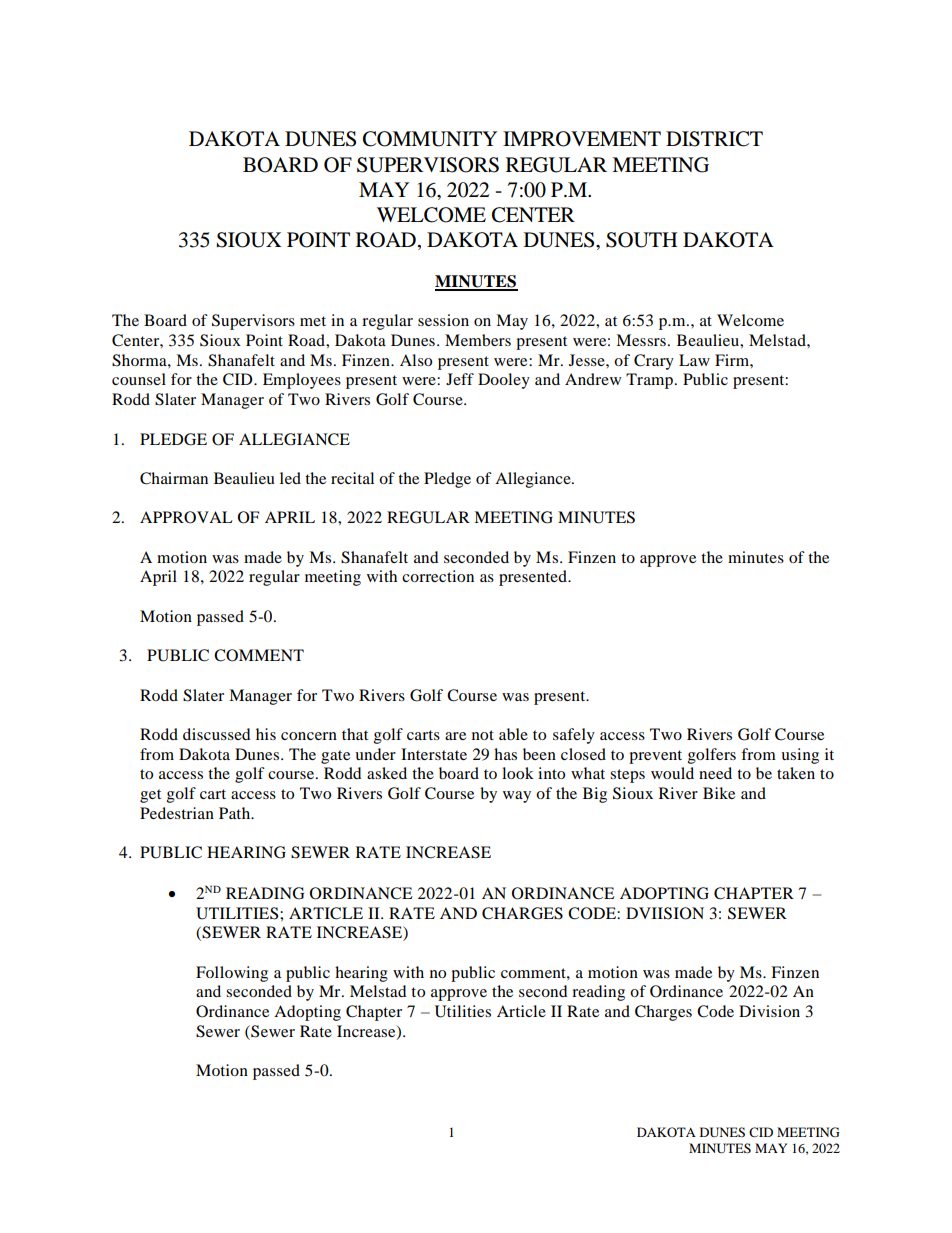  What do you see at coordinates (733, 360) in the image?
I see `Firm` at bounding box center [733, 360].
